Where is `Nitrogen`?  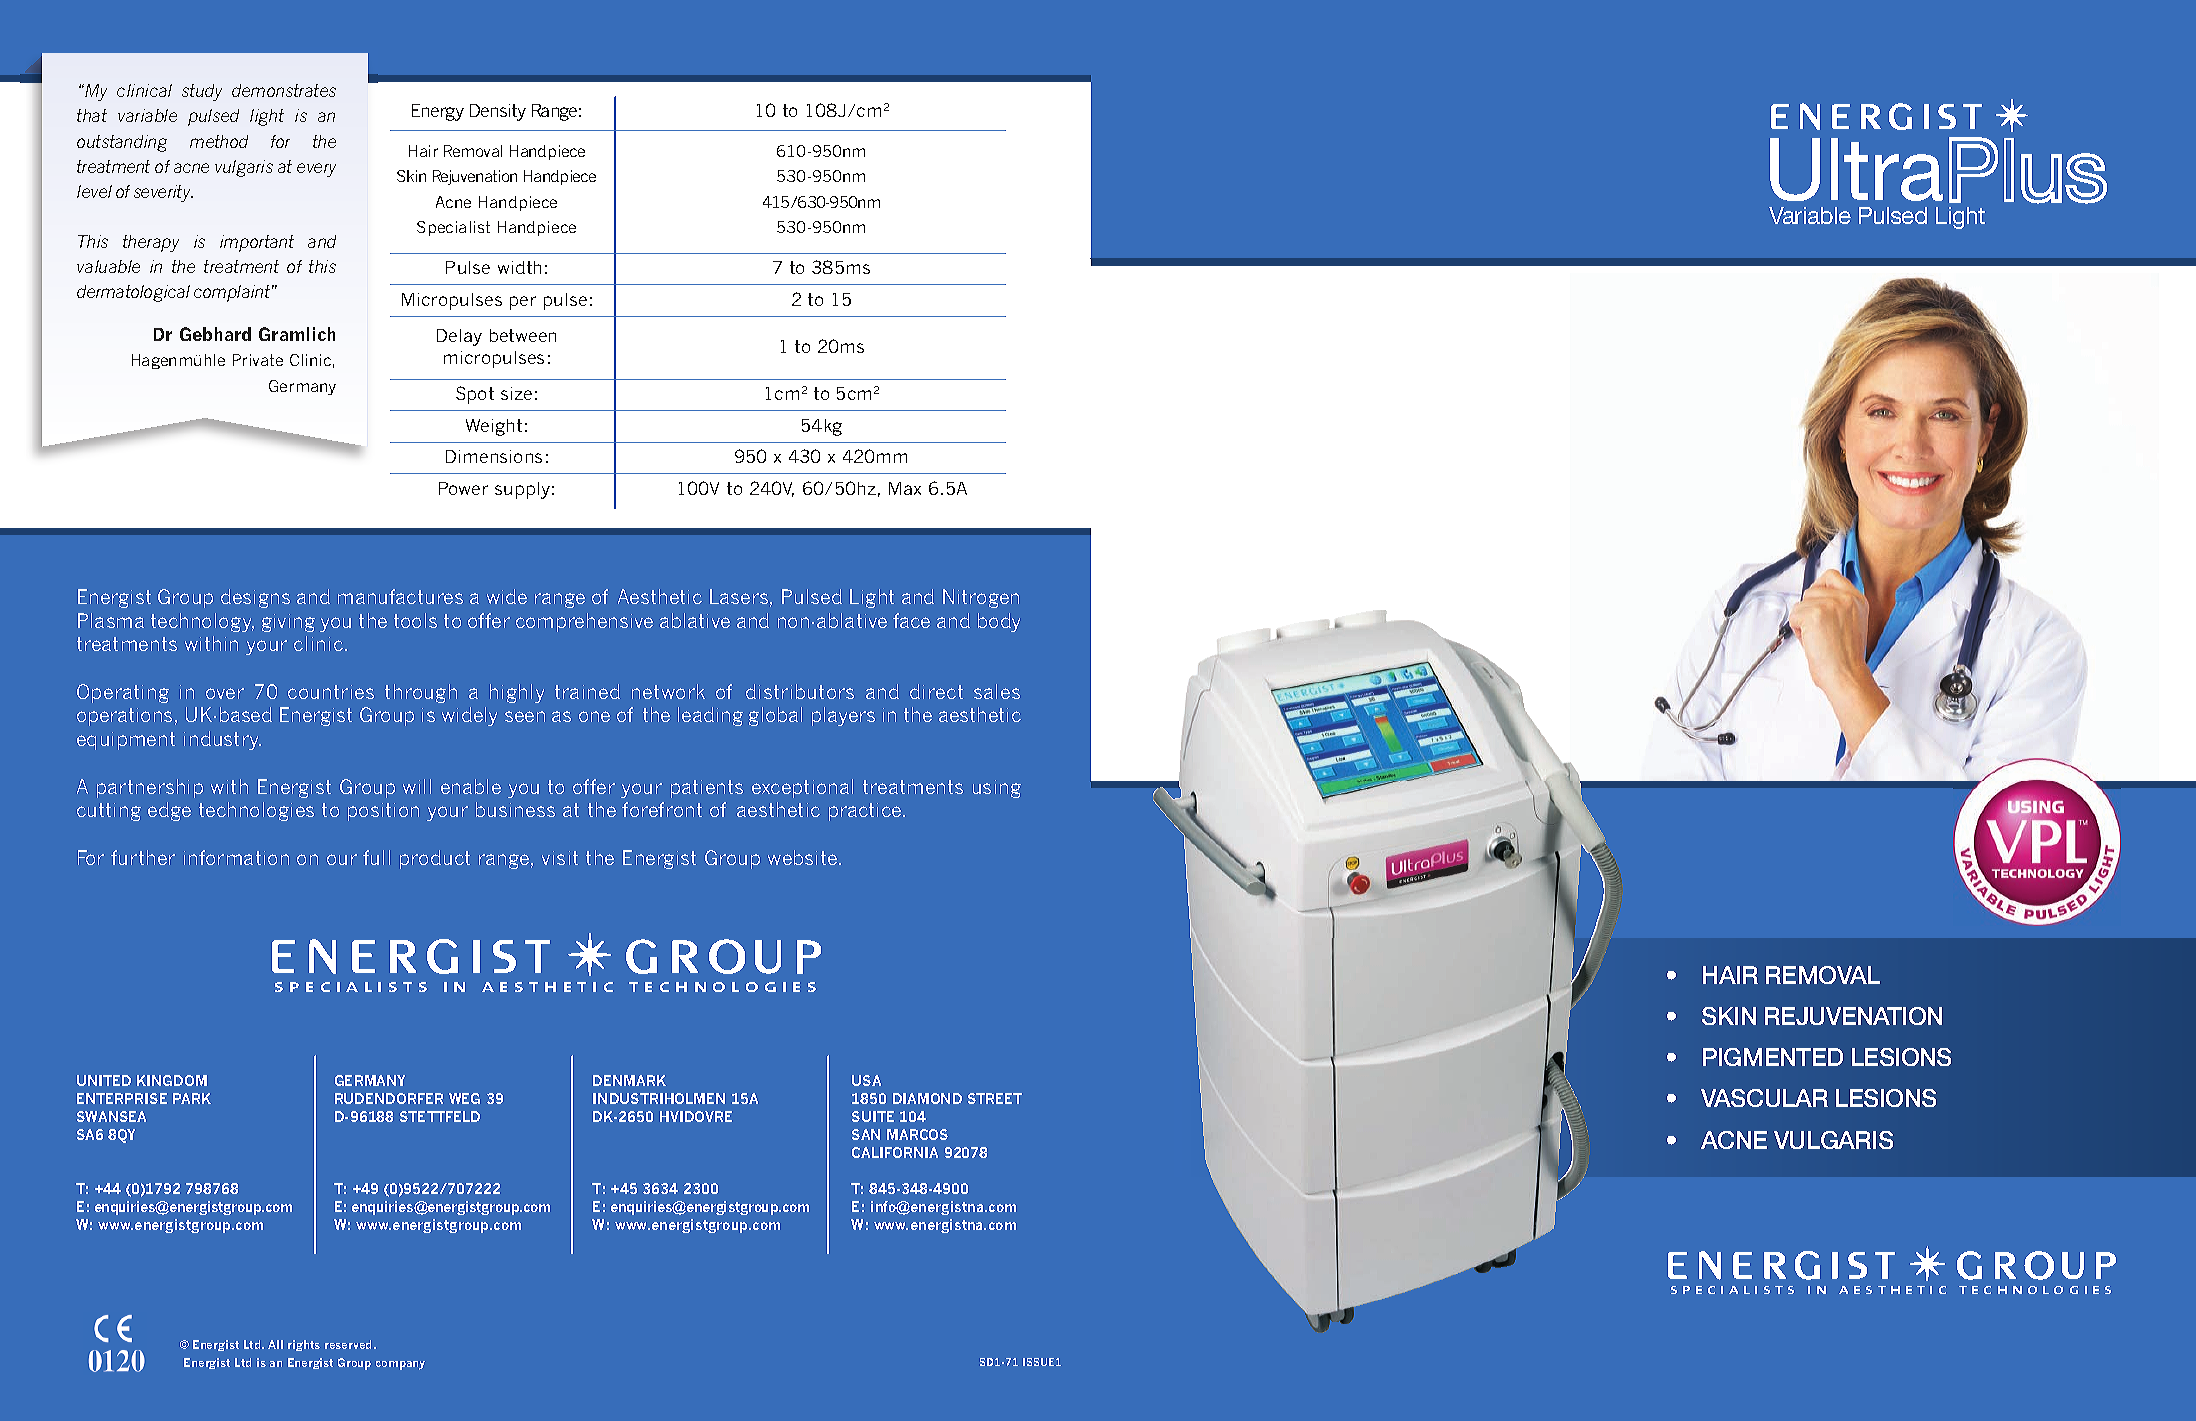
Nitrogen is located at coordinates (981, 598).
